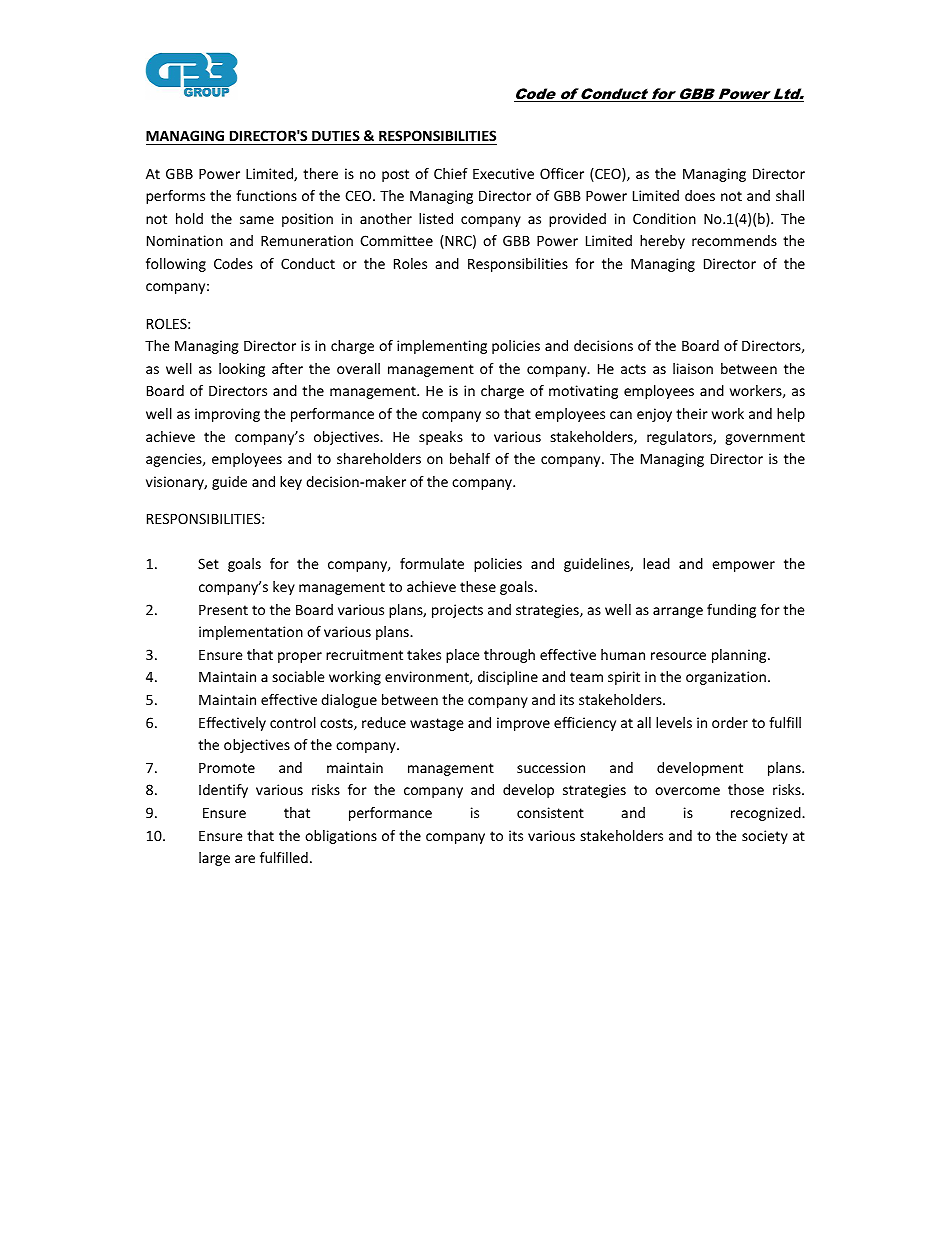 This image has width=952, height=1233. Describe the element at coordinates (765, 837) in the image. I see `society` at that location.
